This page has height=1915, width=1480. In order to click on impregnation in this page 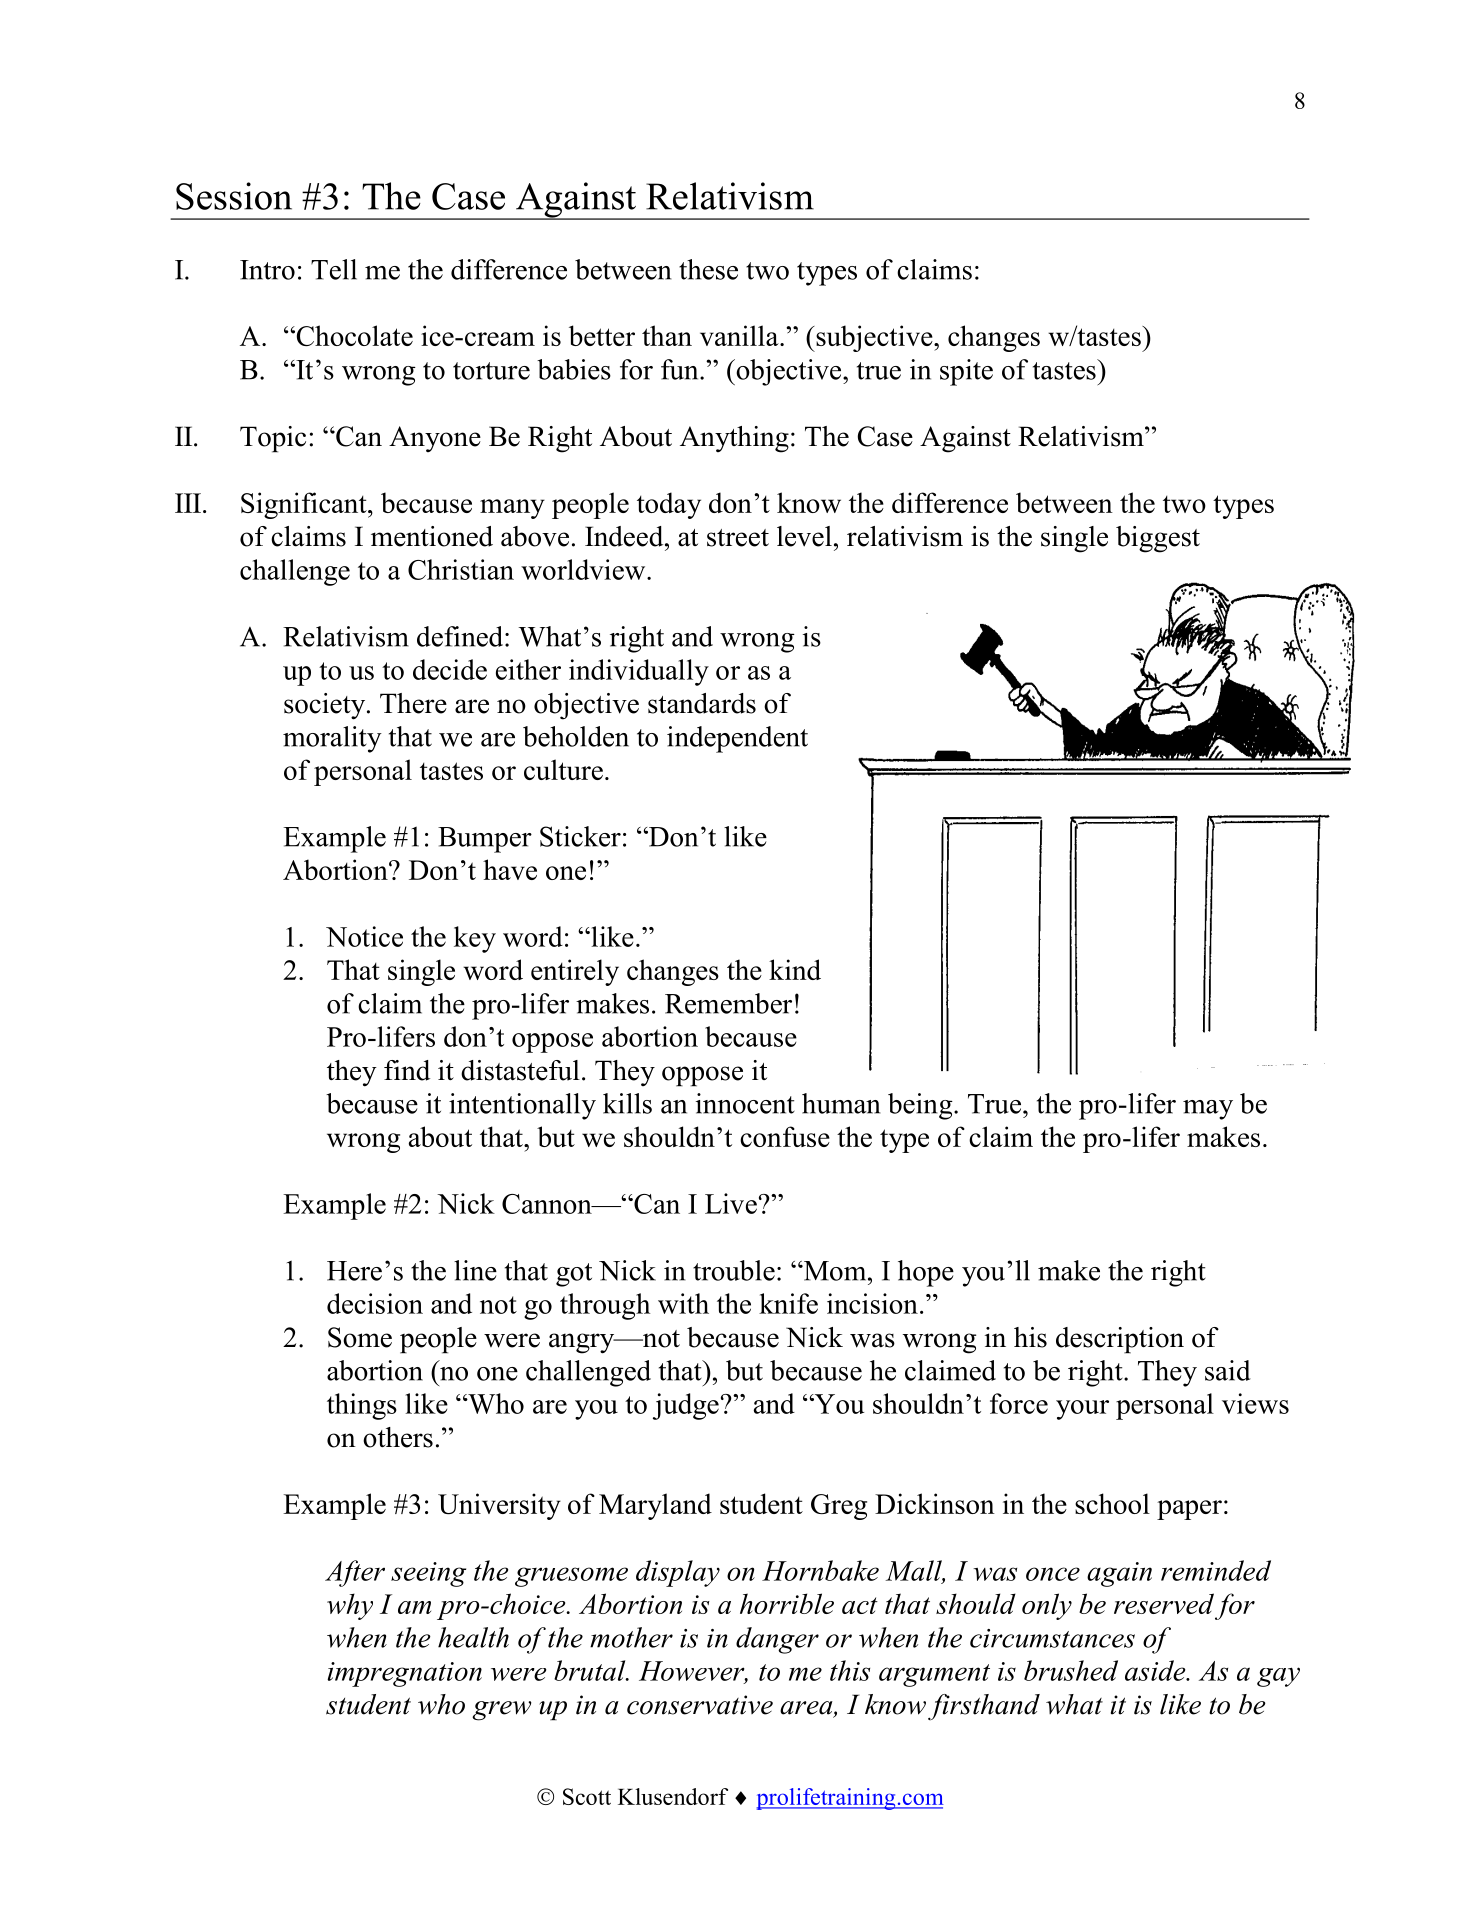, I will do `click(404, 1674)`.
